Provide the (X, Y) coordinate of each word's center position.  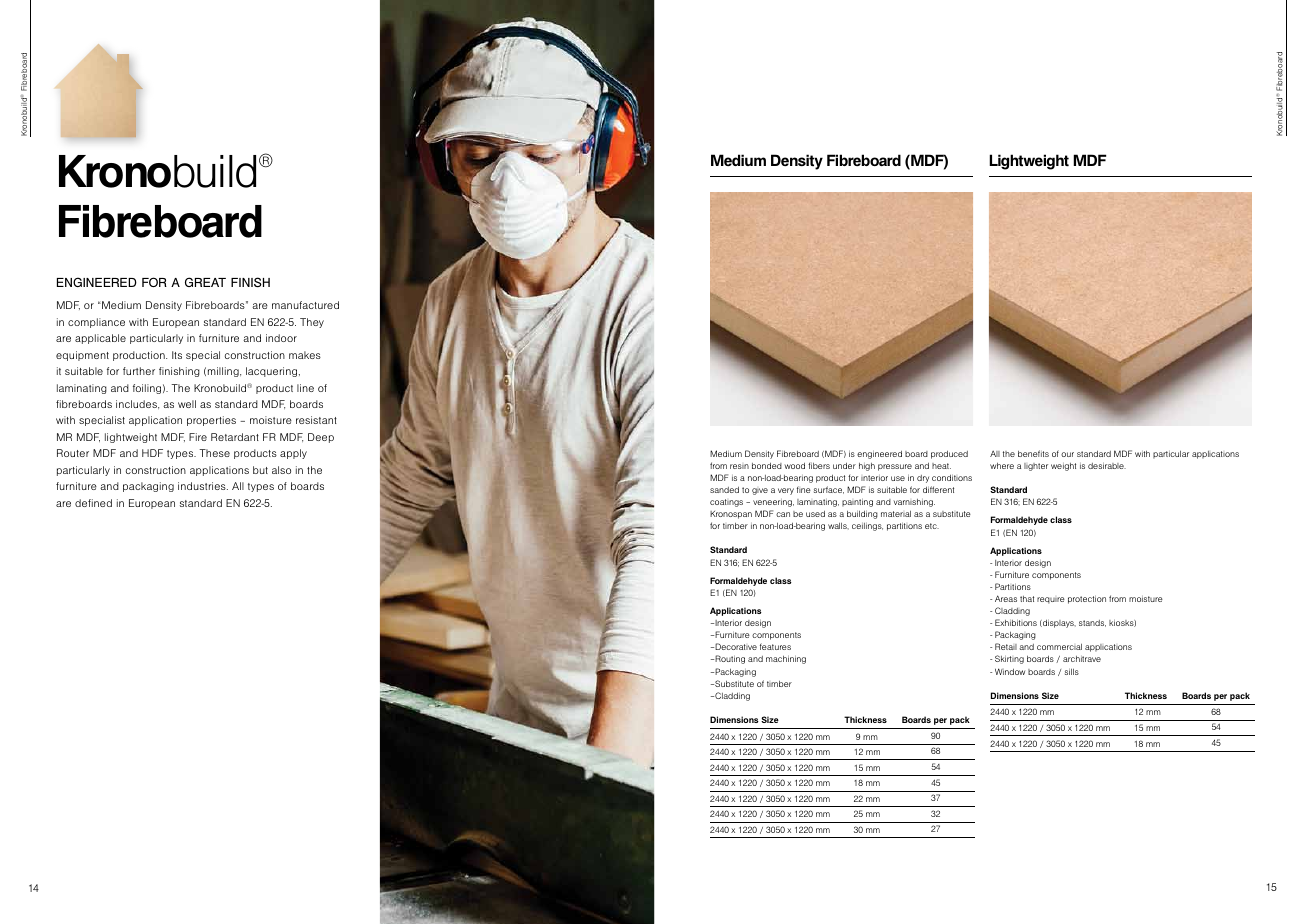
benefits (1033, 453)
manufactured (305, 305)
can (783, 514)
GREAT (205, 282)
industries (203, 486)
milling (224, 372)
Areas (1006, 598)
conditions (952, 478)
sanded (724, 490)
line (305, 388)
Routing (729, 659)
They (312, 323)
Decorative (735, 646)
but (260, 470)
